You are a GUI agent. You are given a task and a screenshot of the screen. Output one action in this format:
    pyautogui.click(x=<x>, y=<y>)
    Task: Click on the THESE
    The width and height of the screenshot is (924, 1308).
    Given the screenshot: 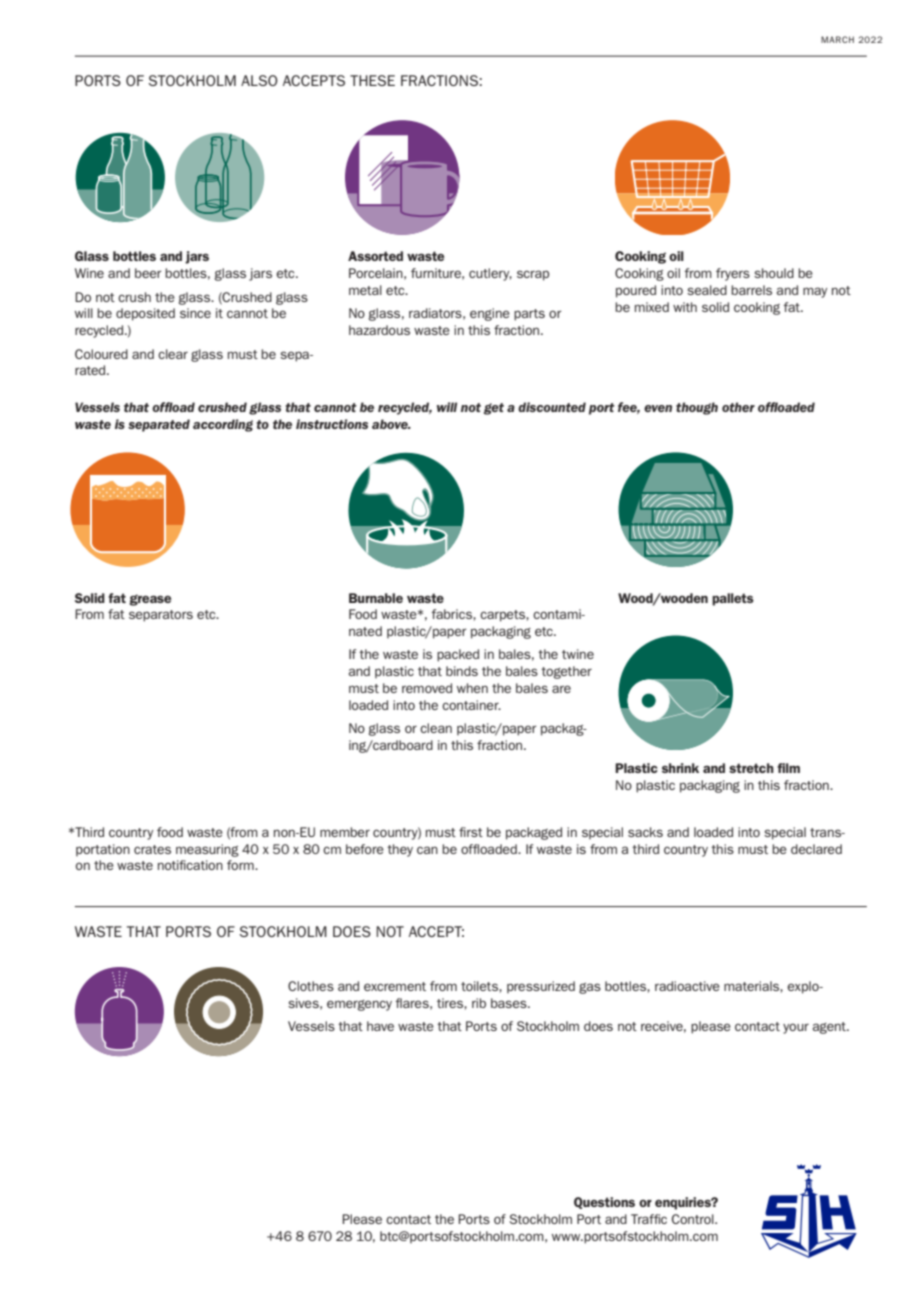 What is the action you would take?
    pyautogui.click(x=372, y=80)
